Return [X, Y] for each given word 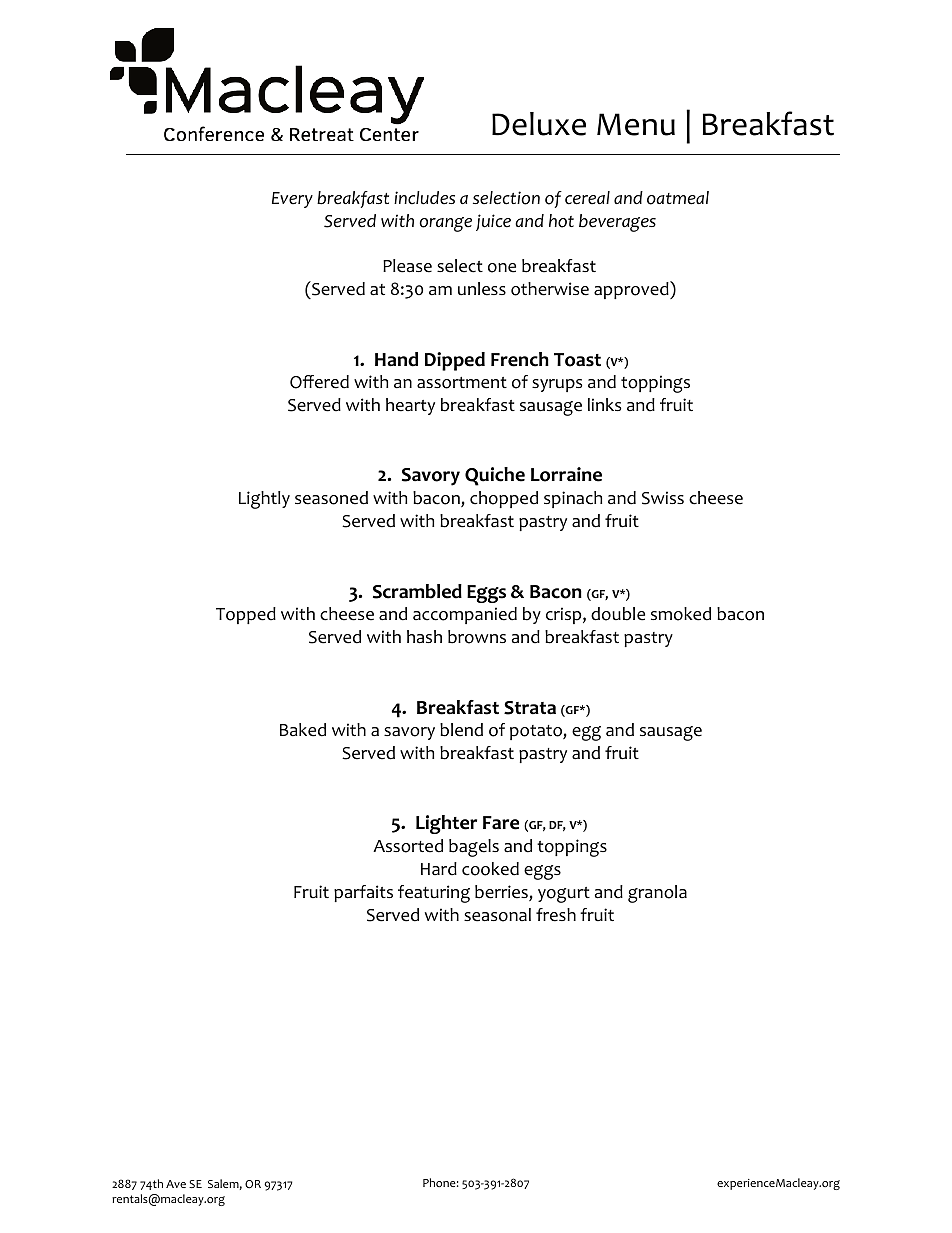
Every [292, 200]
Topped [246, 615]
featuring [434, 894]
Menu [636, 124]
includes [424, 198]
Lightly [264, 500]
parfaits [363, 893]
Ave [176, 1184]
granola [657, 894]
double [618, 614]
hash [424, 637]
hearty [410, 406]
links [604, 404]
